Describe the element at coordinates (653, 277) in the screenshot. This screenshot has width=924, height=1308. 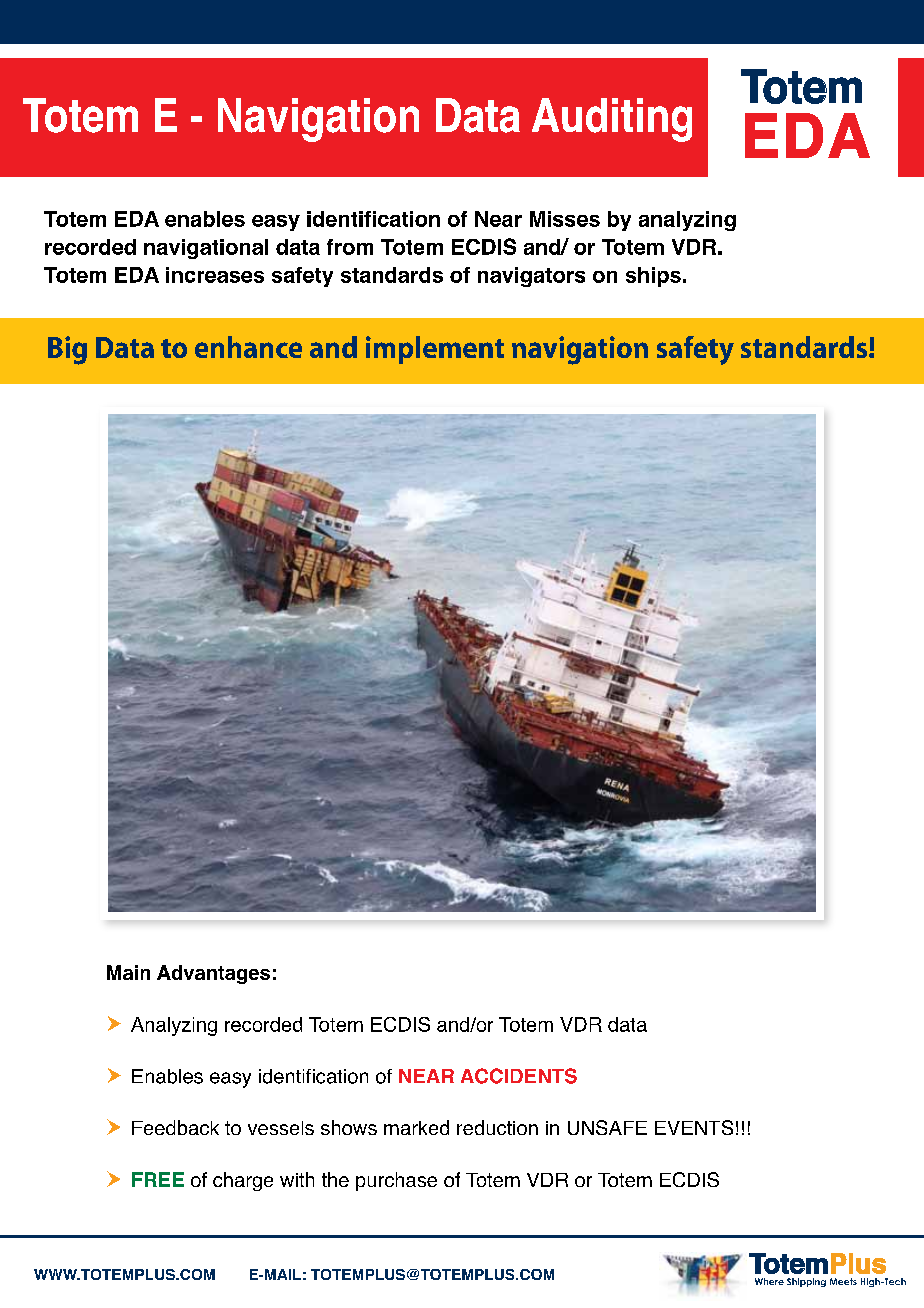
I see `ships` at that location.
